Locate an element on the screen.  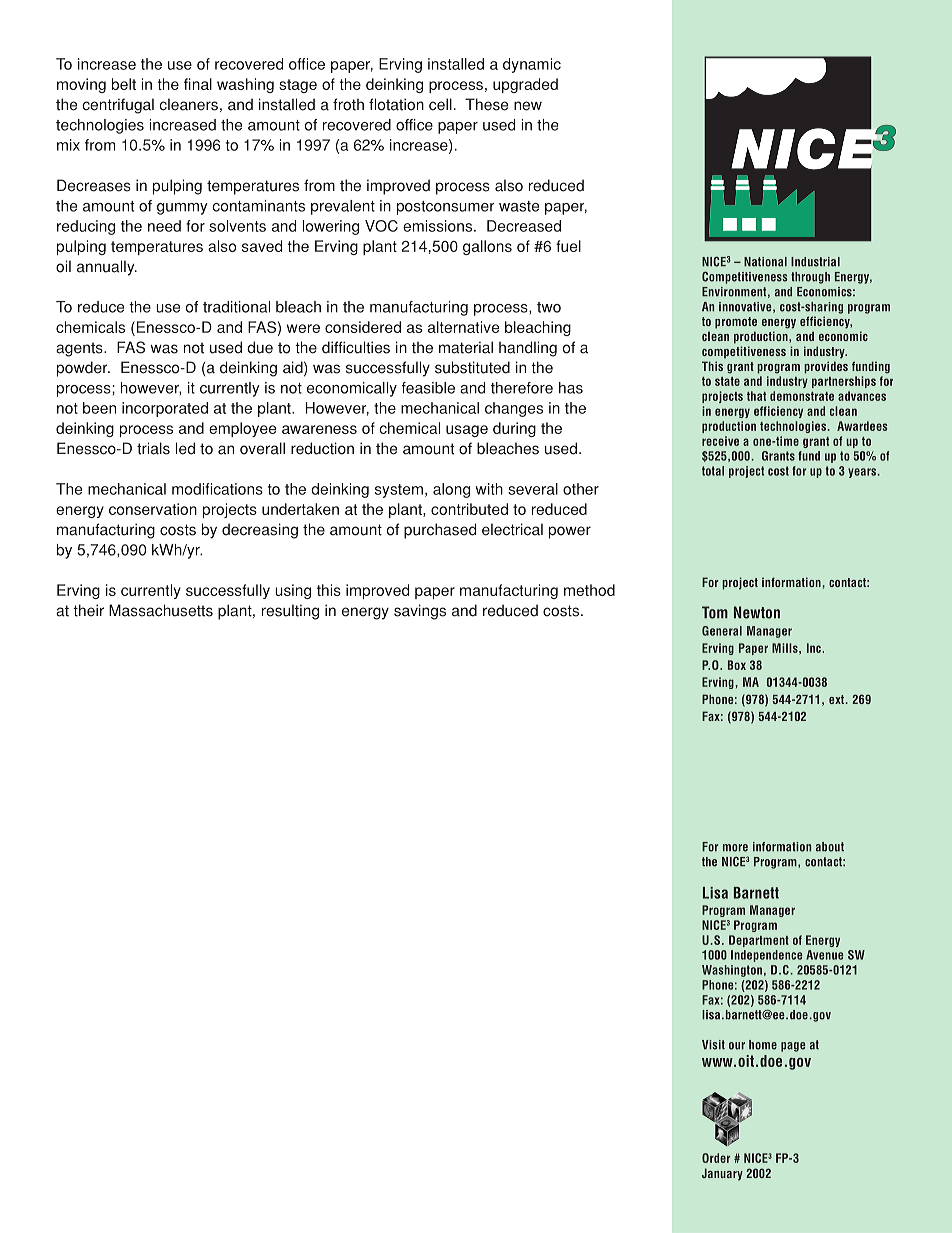
belt is located at coordinates (124, 84).
